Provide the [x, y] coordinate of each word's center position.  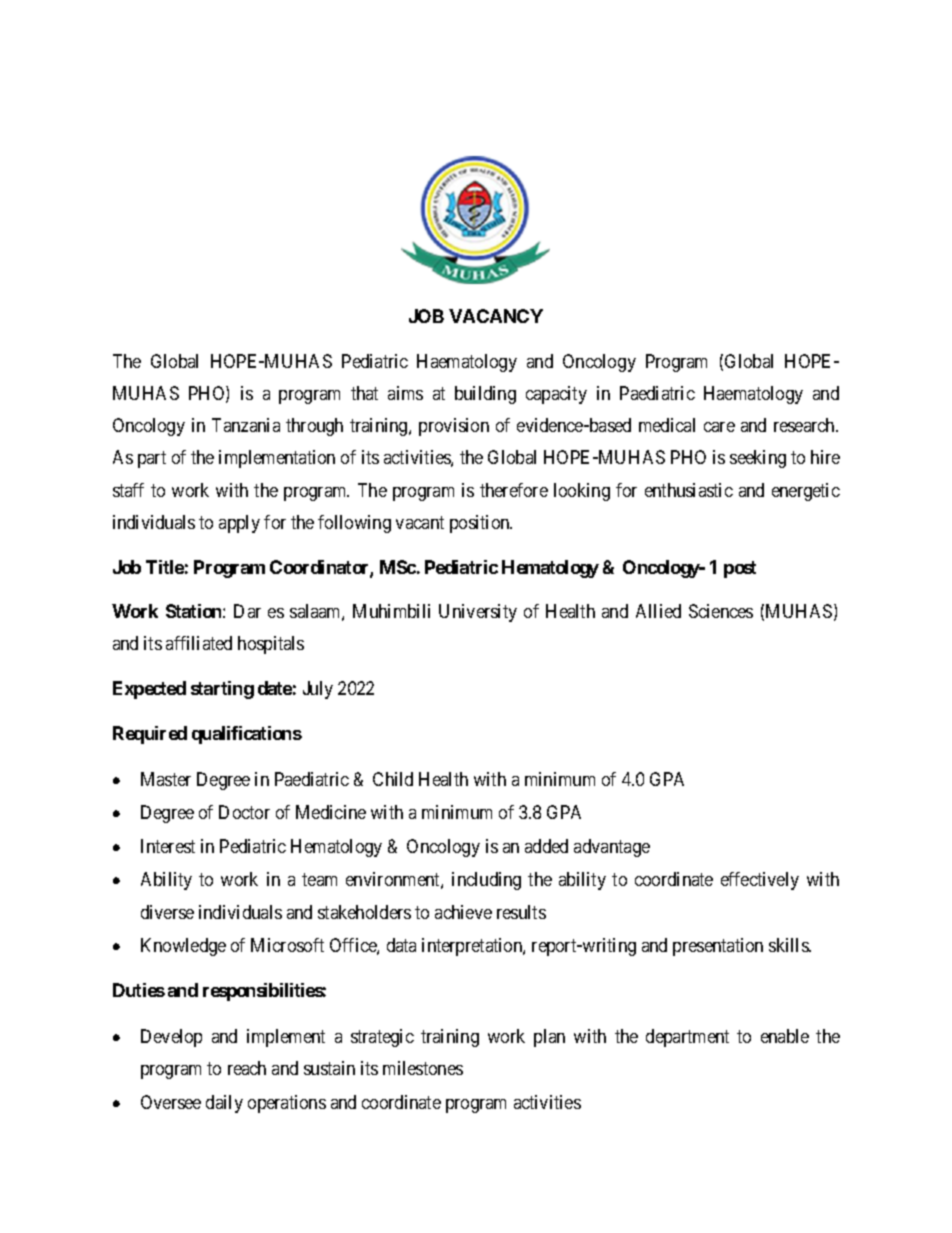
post [740, 569]
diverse [167, 912]
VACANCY [496, 316]
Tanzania [246, 425]
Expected [149, 690]
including [486, 881]
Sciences [721, 611]
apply [239, 524]
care [719, 427]
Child [393, 779]
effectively [760, 881]
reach [247, 1068]
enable [785, 1036]
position [481, 524]
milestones [423, 1068]
